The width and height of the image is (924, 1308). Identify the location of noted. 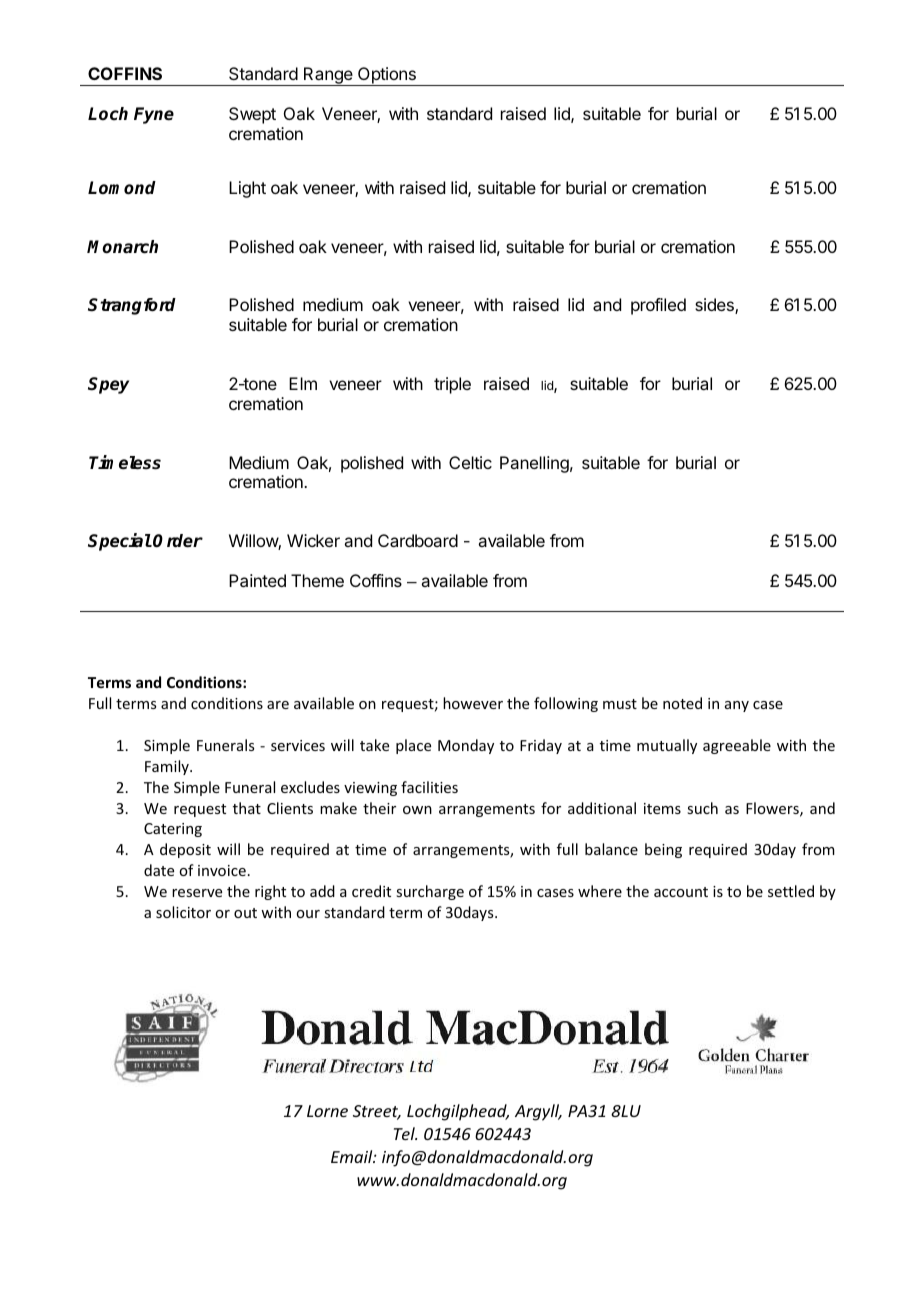
(682, 703).
